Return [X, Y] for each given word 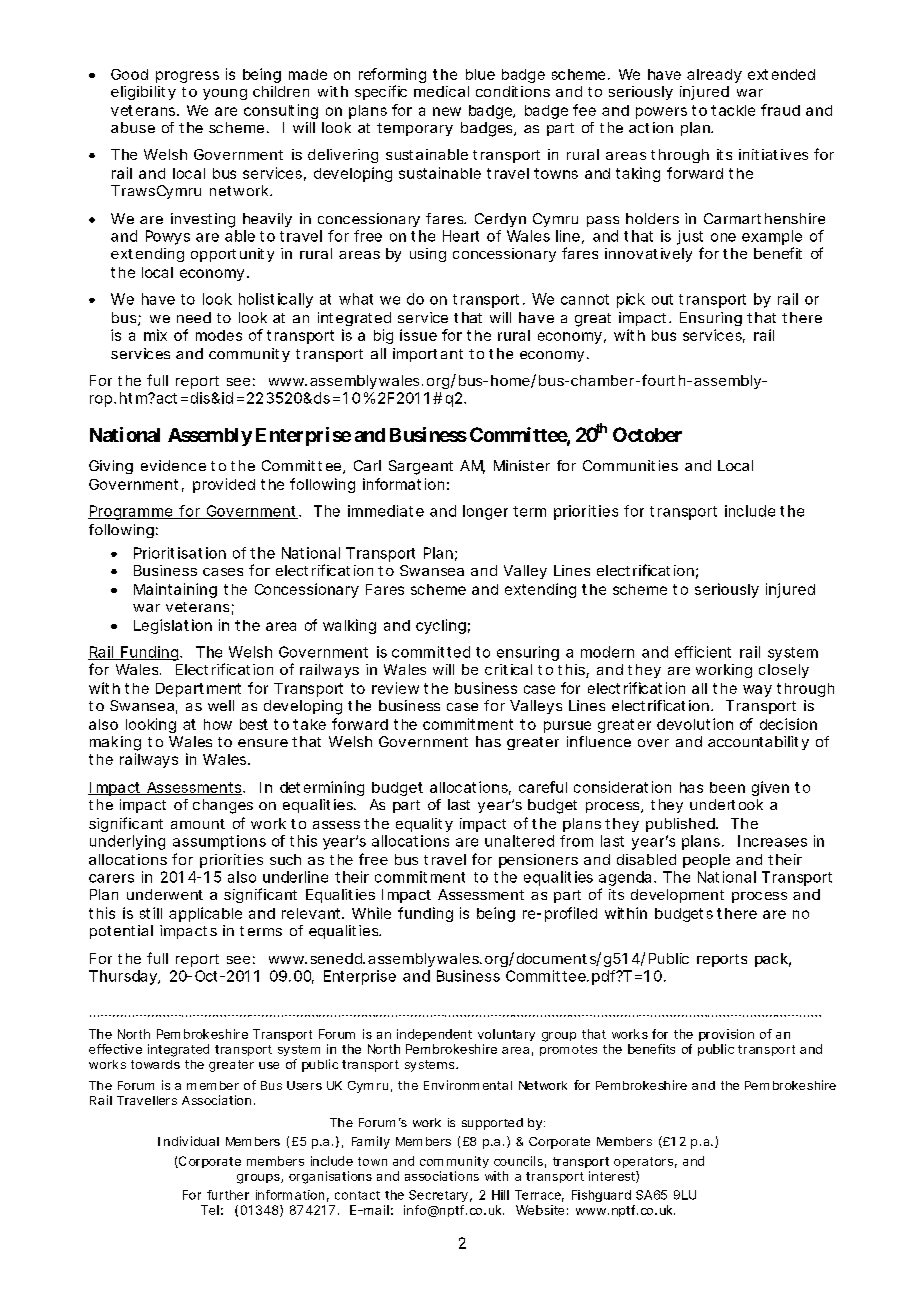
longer [485, 512]
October [647, 434]
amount [198, 824]
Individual [188, 1141]
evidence [173, 465]
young [225, 94]
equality [424, 825]
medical [441, 91]
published [682, 825]
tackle [733, 110]
